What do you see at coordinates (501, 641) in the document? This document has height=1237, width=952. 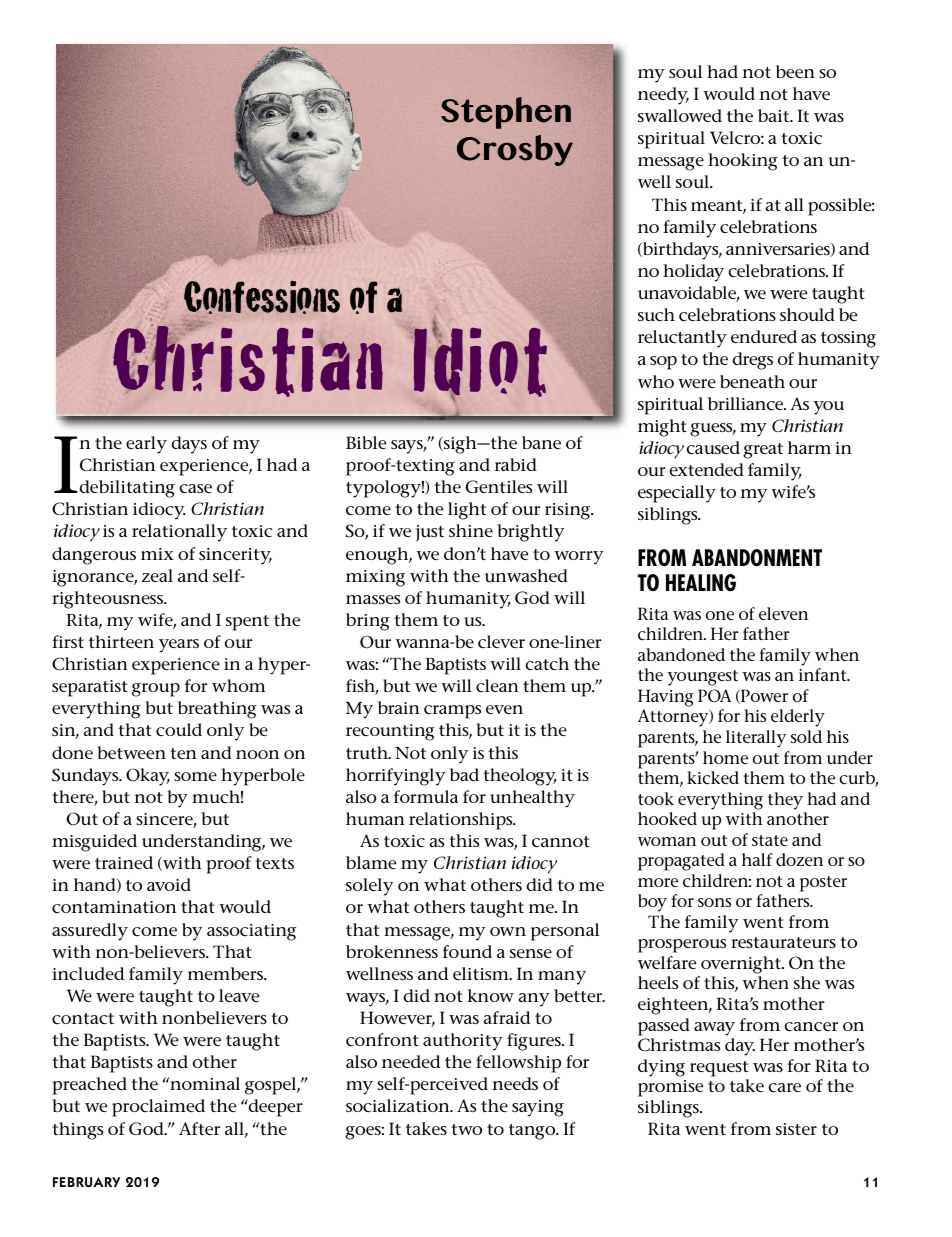 I see `clever` at bounding box center [501, 641].
